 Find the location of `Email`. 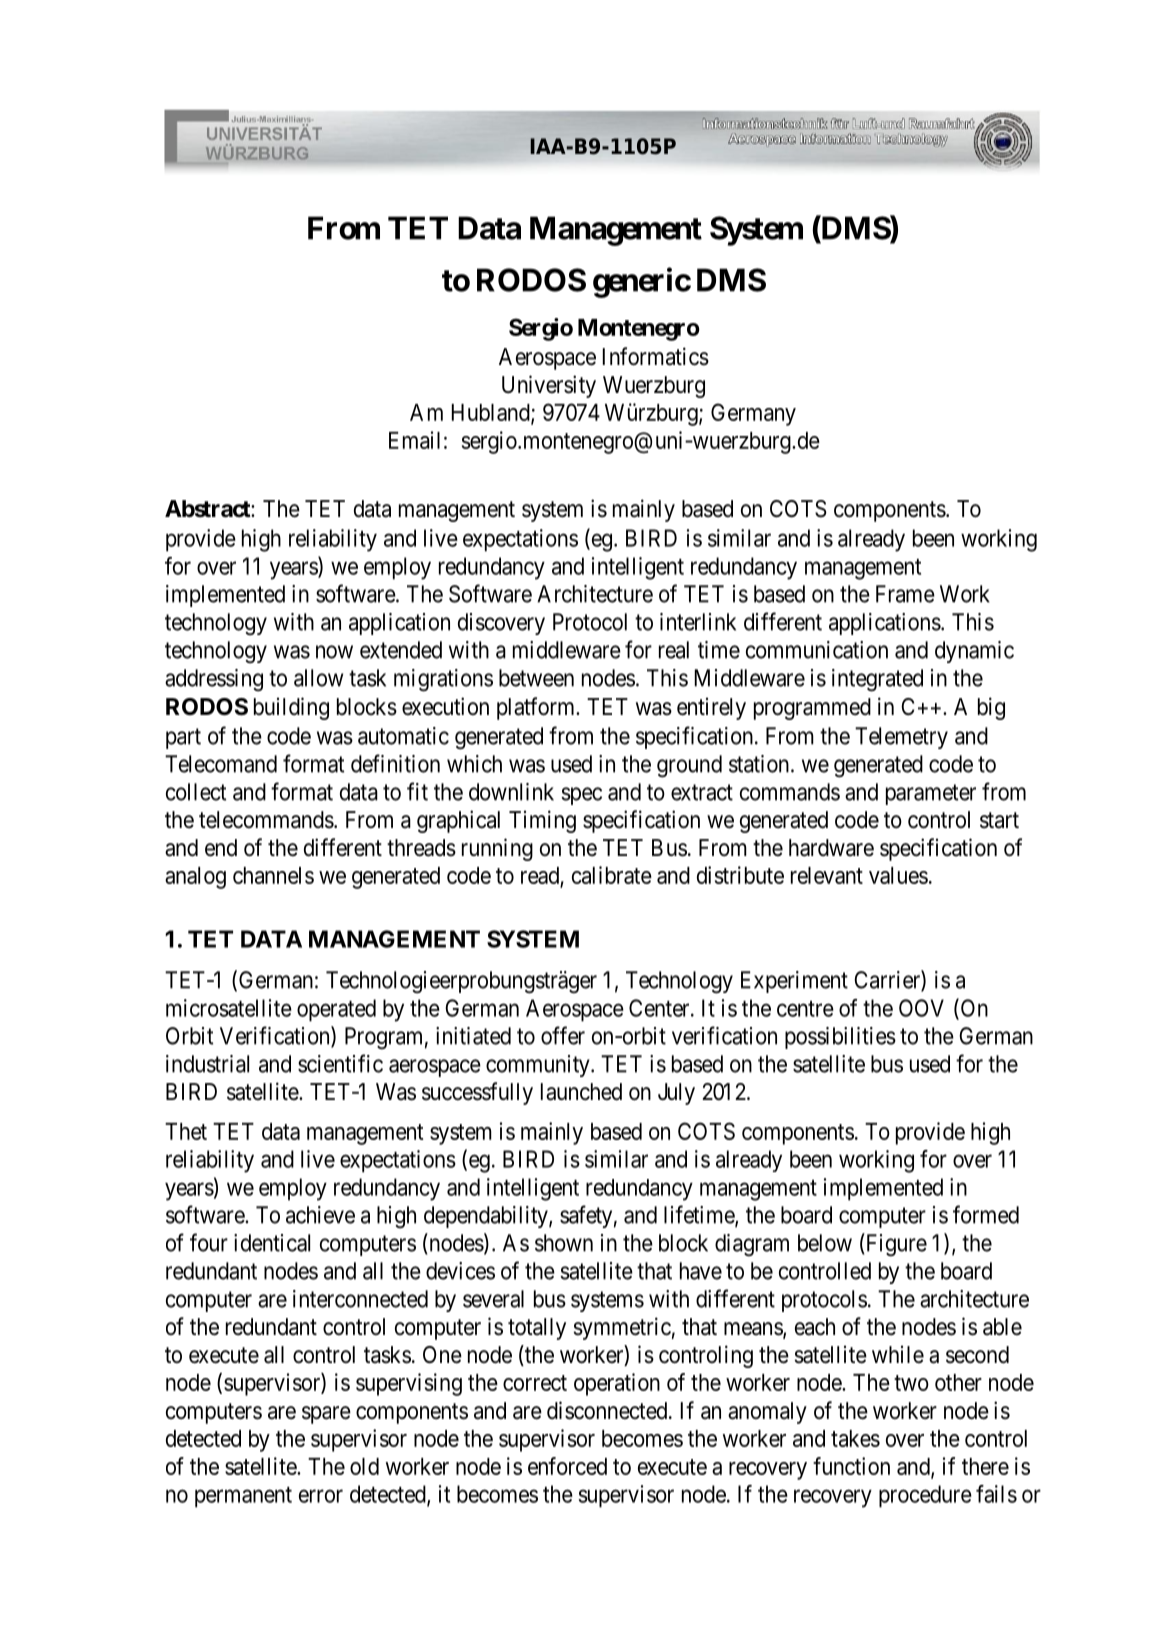

Email is located at coordinates (414, 440).
